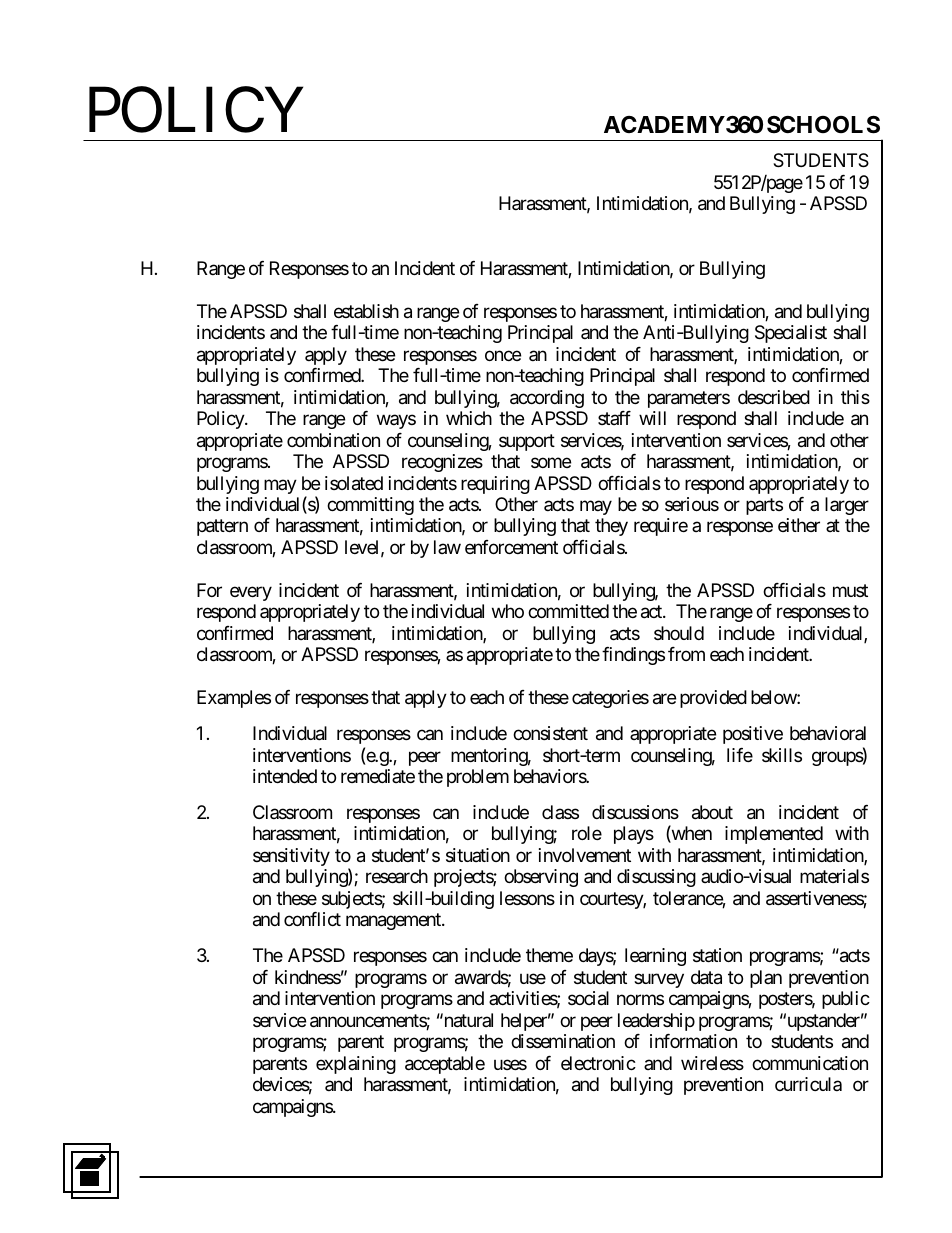  Describe the element at coordinates (503, 355) in the image. I see `once` at that location.
